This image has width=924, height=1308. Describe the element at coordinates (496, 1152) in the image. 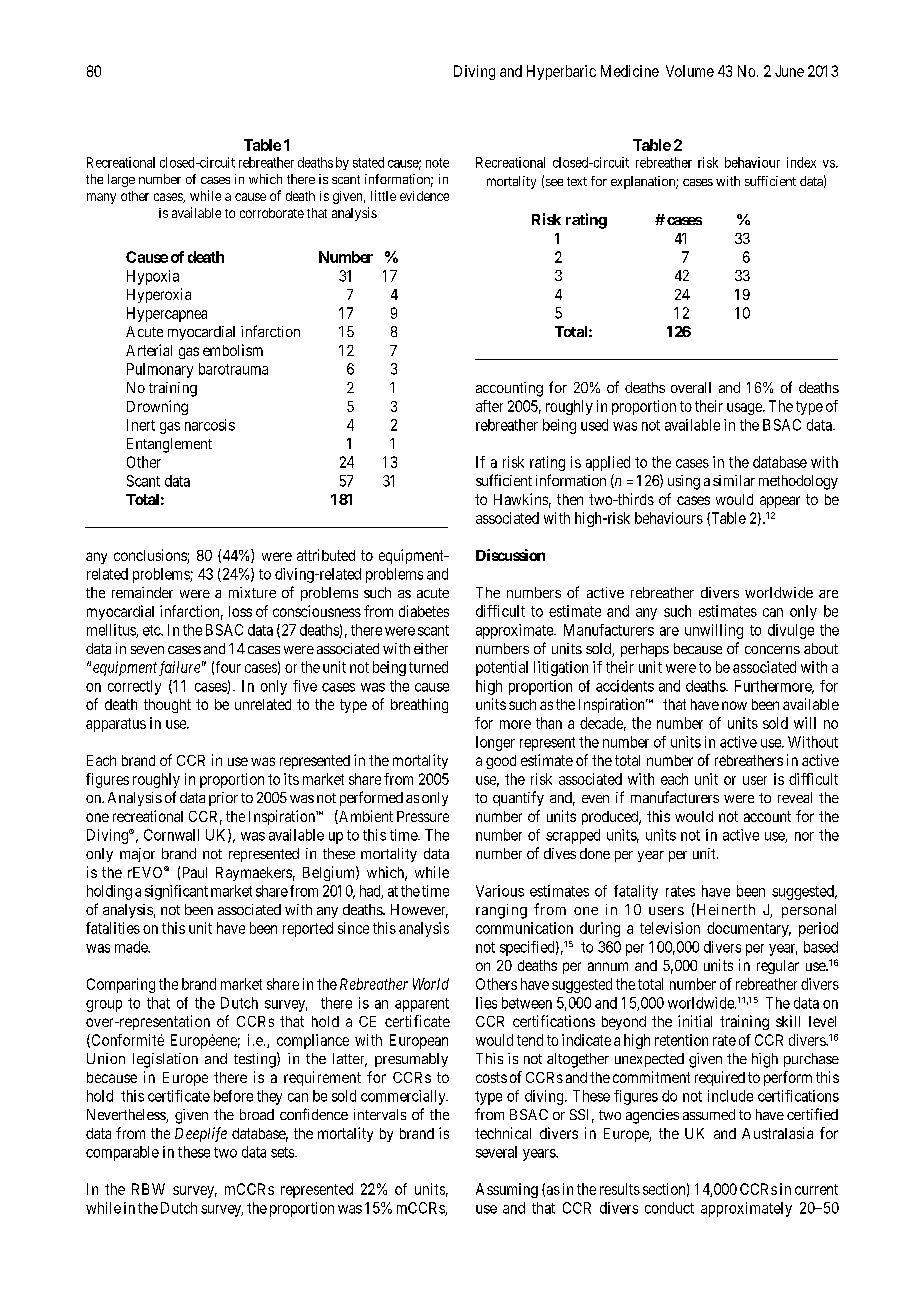

I see `several` at that location.
